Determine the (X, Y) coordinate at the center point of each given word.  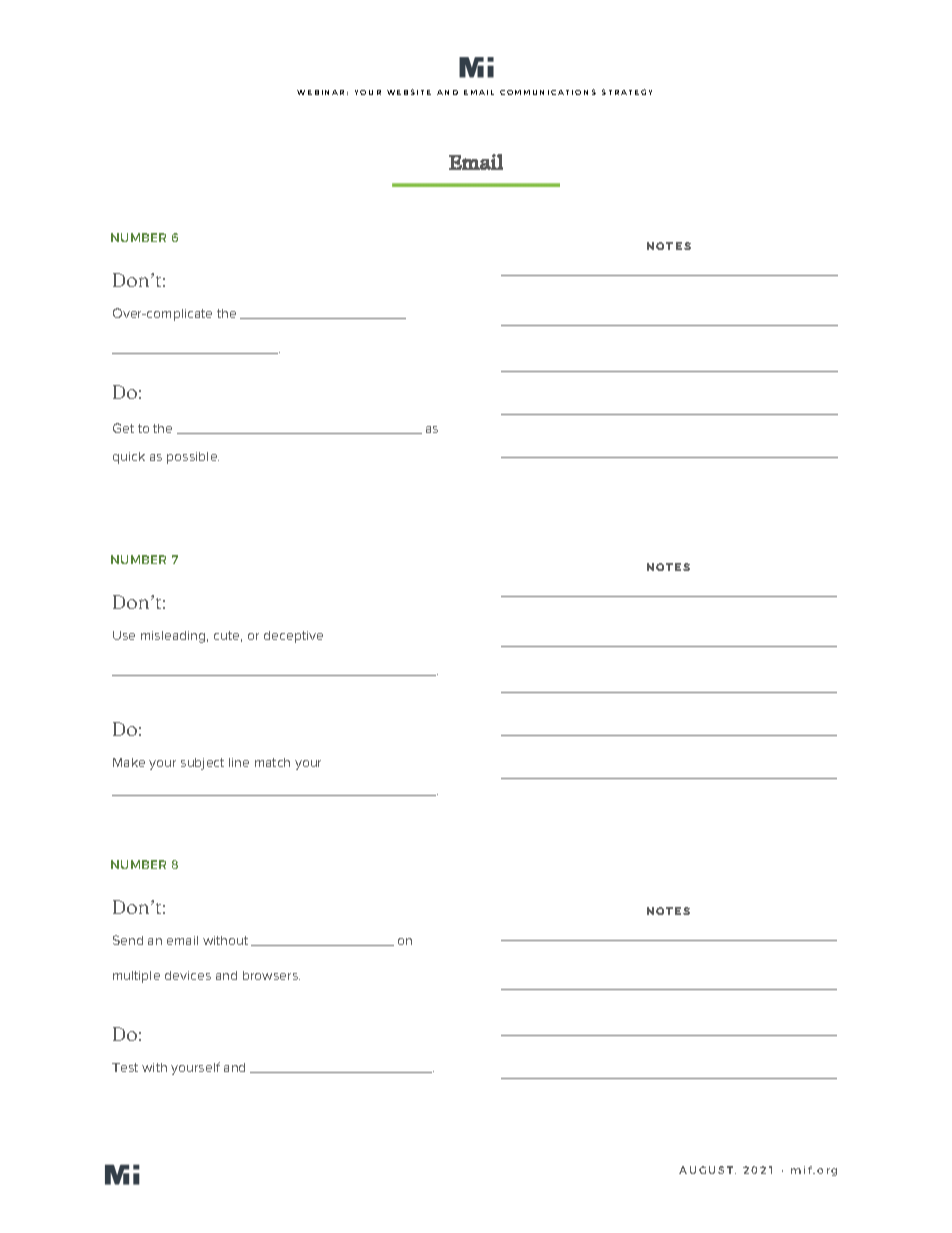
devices (188, 975)
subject (202, 764)
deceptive (293, 637)
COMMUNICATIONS (548, 92)
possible (193, 458)
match (272, 762)
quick (129, 458)
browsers (271, 975)
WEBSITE (409, 92)
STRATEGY (627, 92)
